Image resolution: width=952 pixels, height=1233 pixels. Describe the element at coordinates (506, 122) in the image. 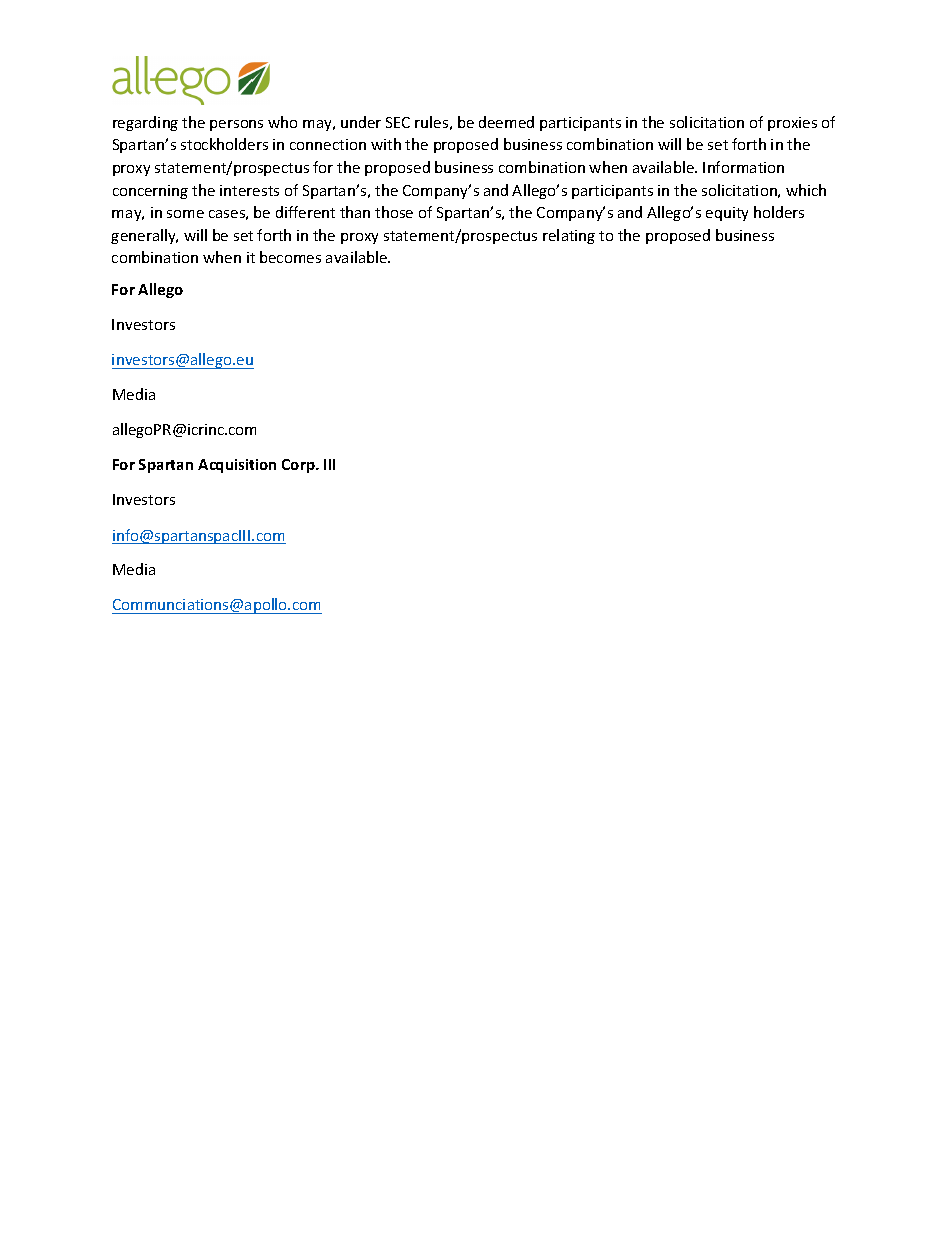

I see `deemed` at that location.
